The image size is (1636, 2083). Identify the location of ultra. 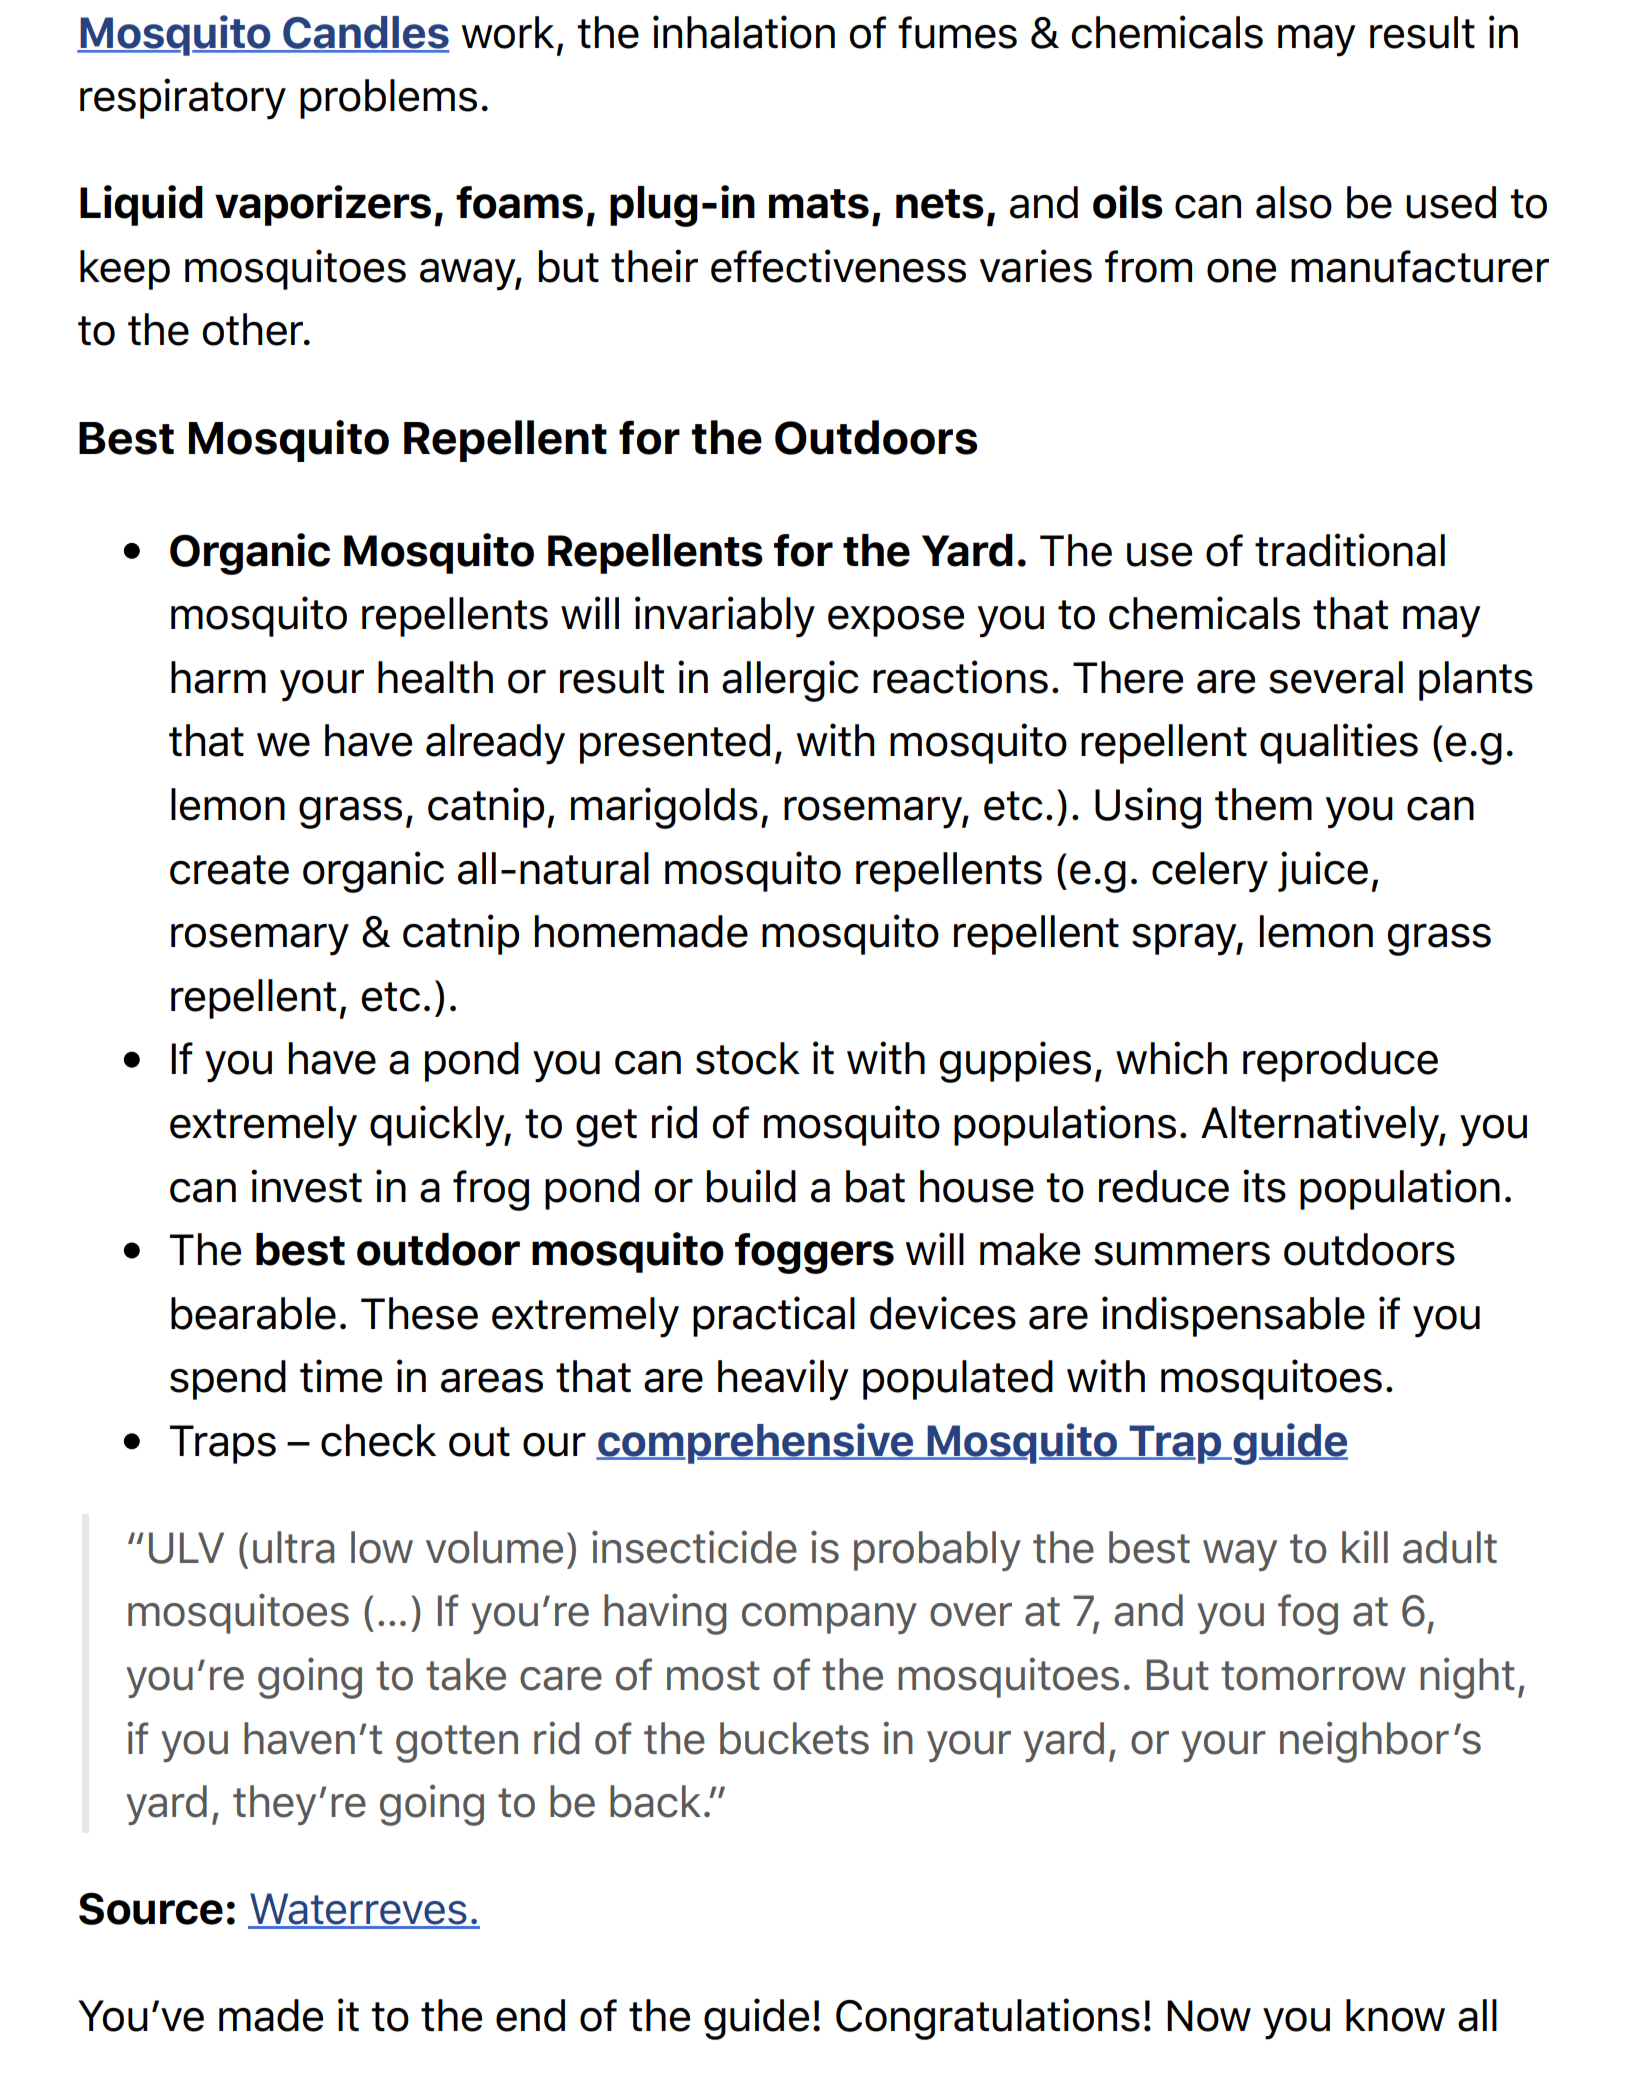
(293, 1547).
